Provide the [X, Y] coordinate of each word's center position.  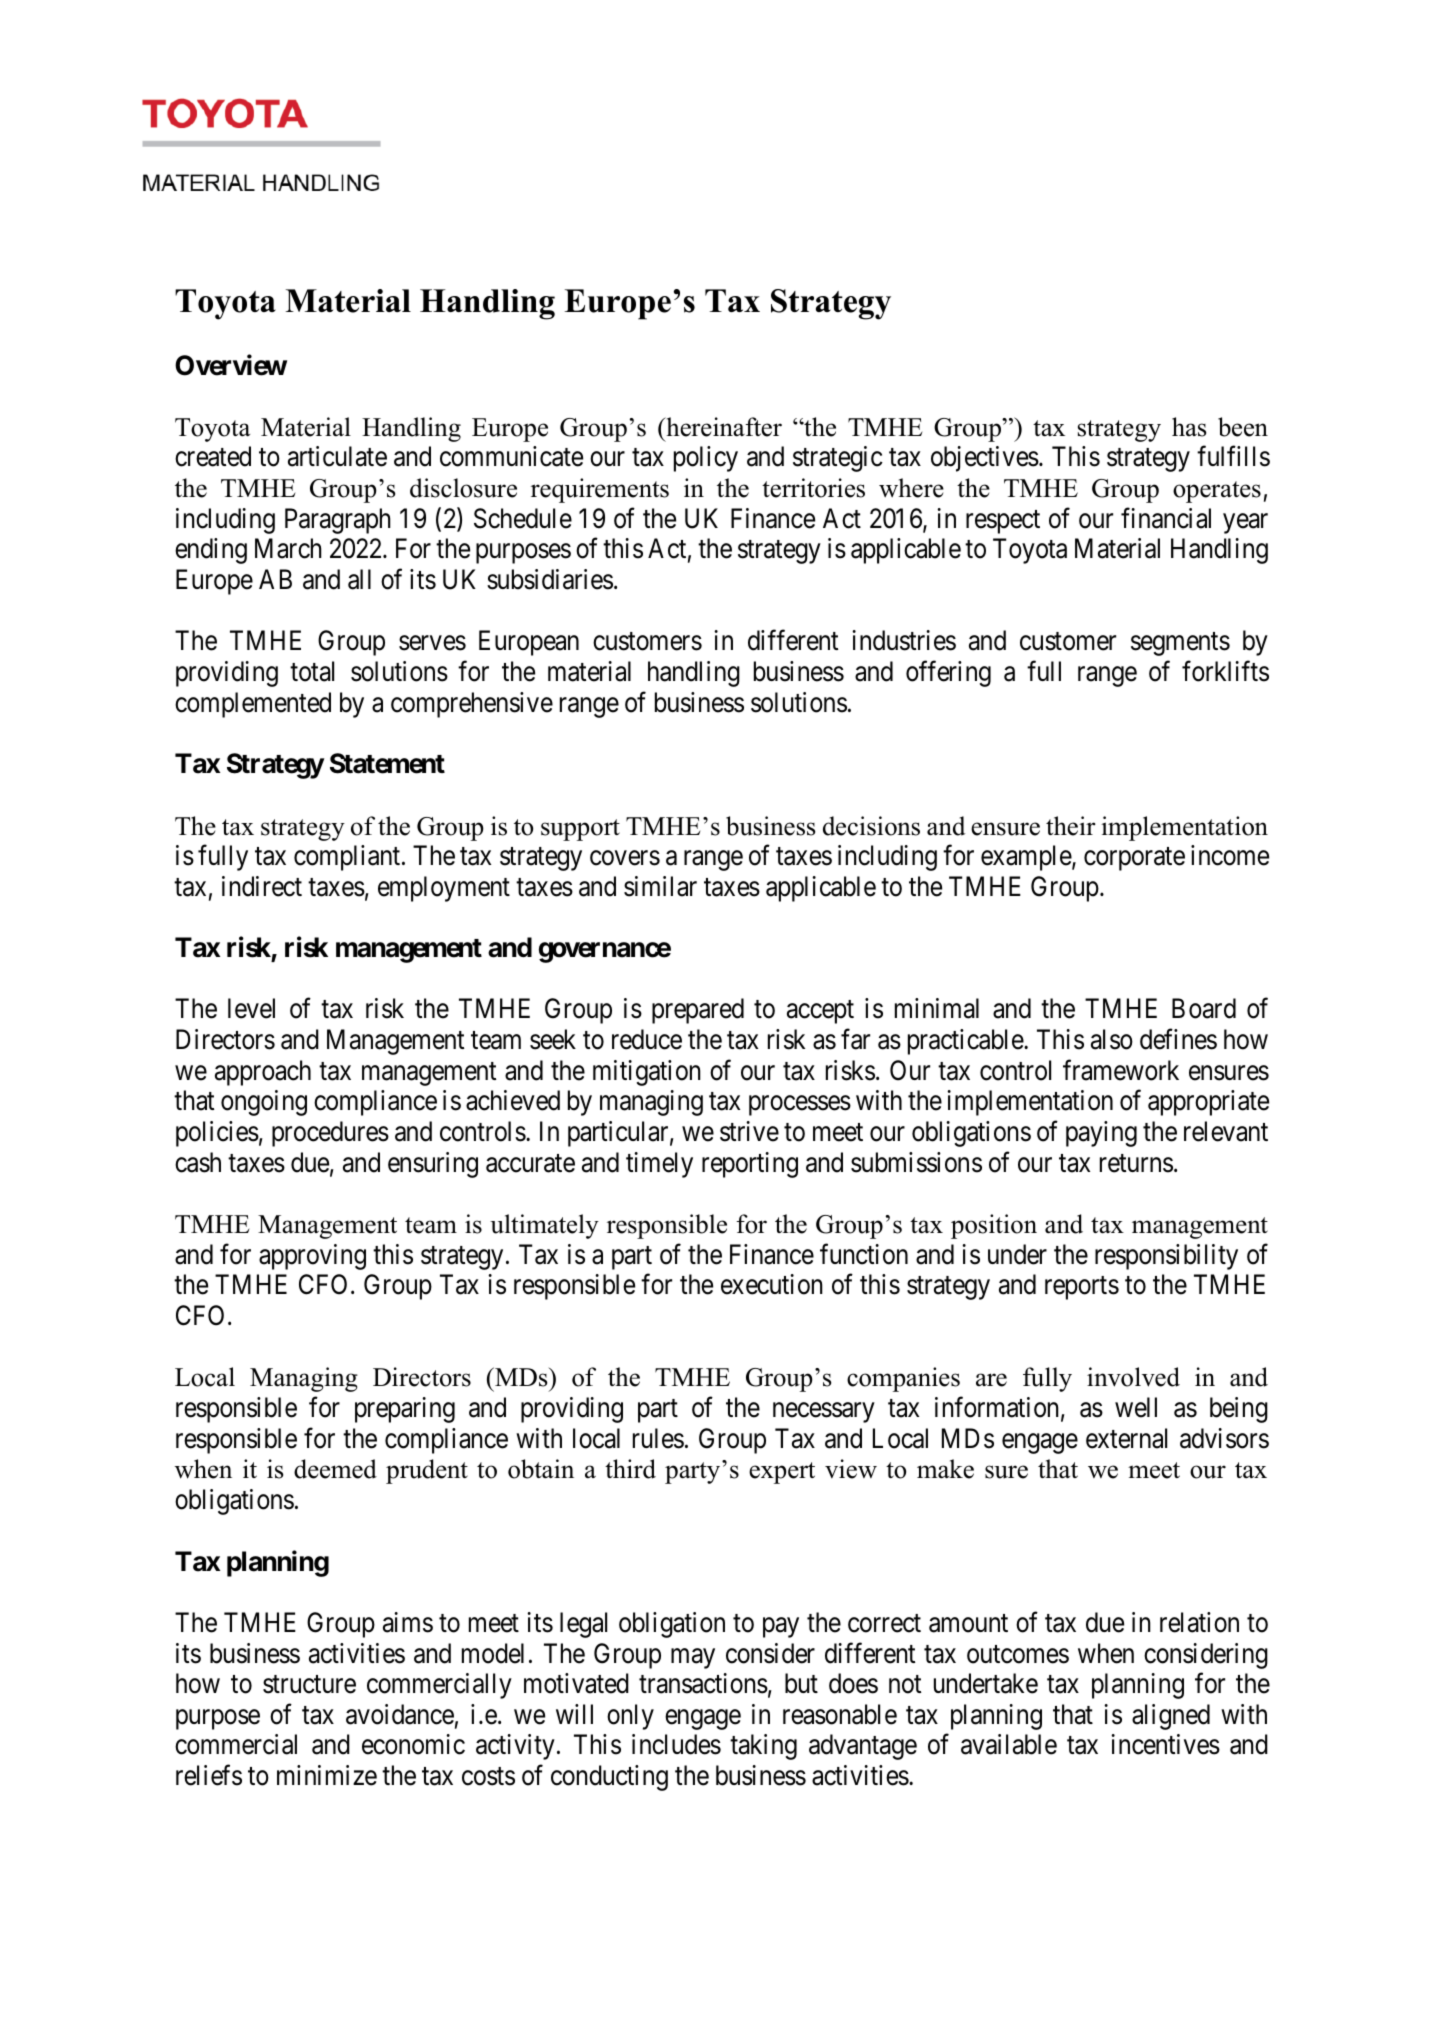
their [1071, 826]
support [580, 830]
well [1136, 1407]
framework [1121, 1070]
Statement [387, 763]
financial [1166, 518]
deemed [335, 1469]
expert [782, 1473]
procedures [330, 1134]
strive [749, 1131]
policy [706, 459]
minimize [327, 1775]
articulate [337, 456]
